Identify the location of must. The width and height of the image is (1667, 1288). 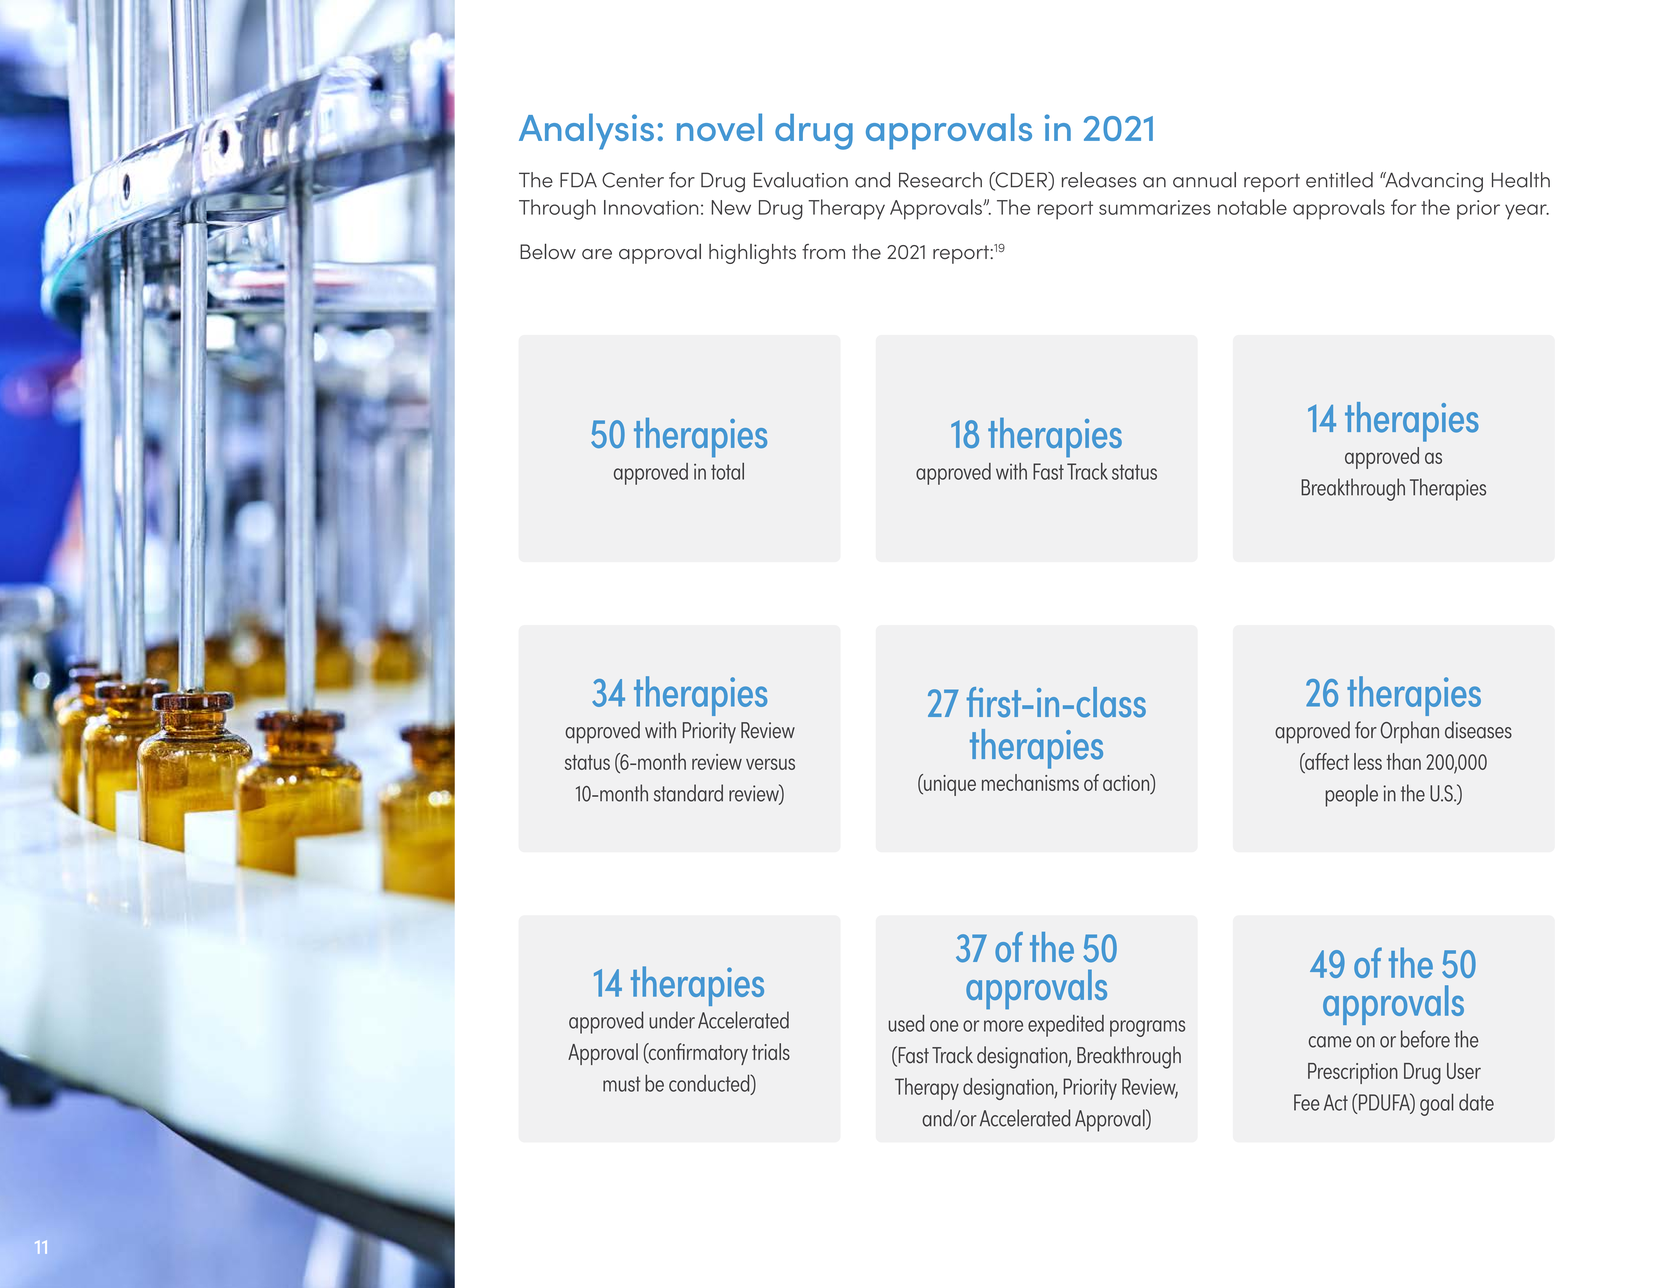
(622, 1084).
